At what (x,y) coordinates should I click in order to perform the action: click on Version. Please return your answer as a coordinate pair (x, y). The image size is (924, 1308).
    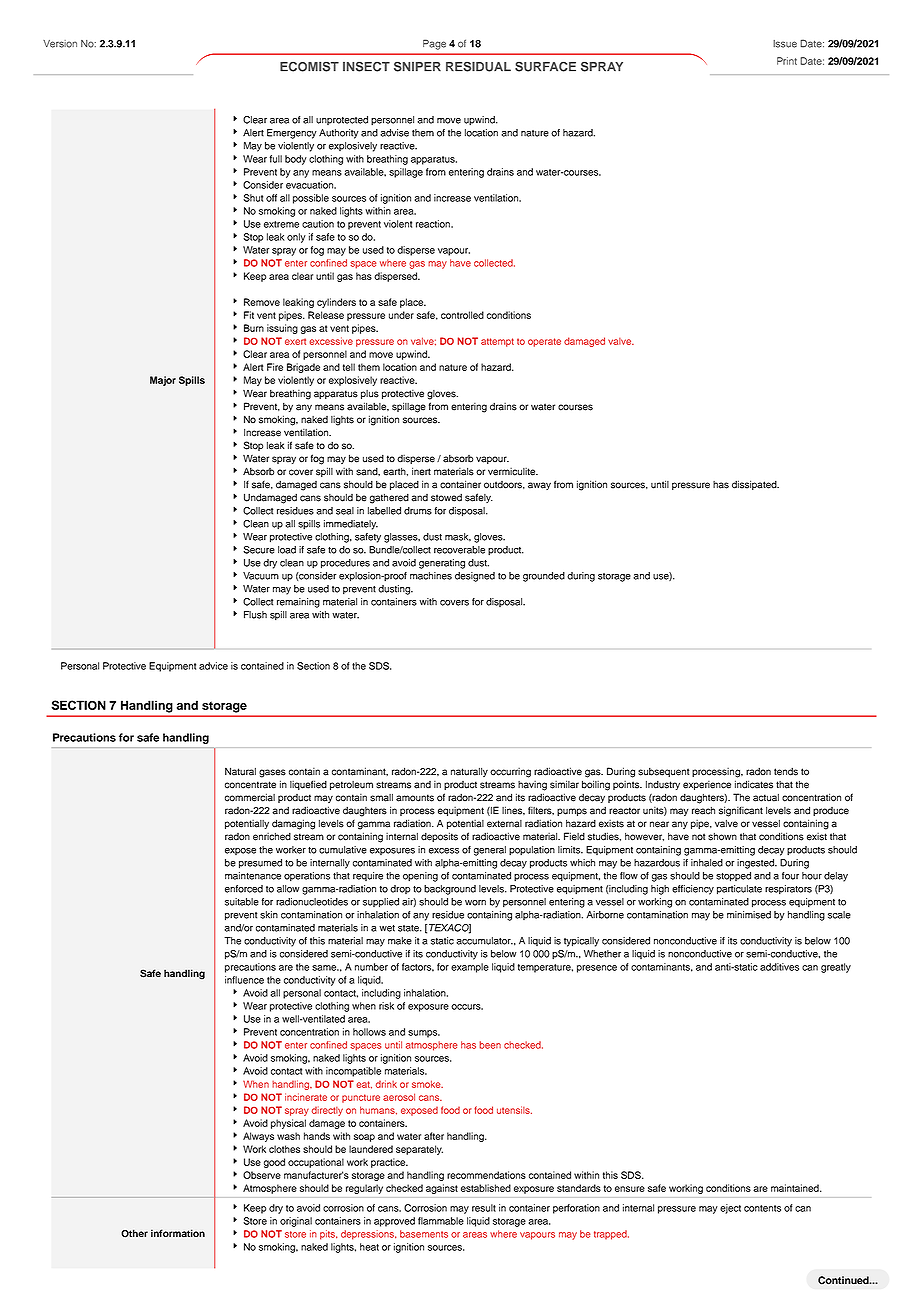
    Looking at the image, I should click on (60, 44).
